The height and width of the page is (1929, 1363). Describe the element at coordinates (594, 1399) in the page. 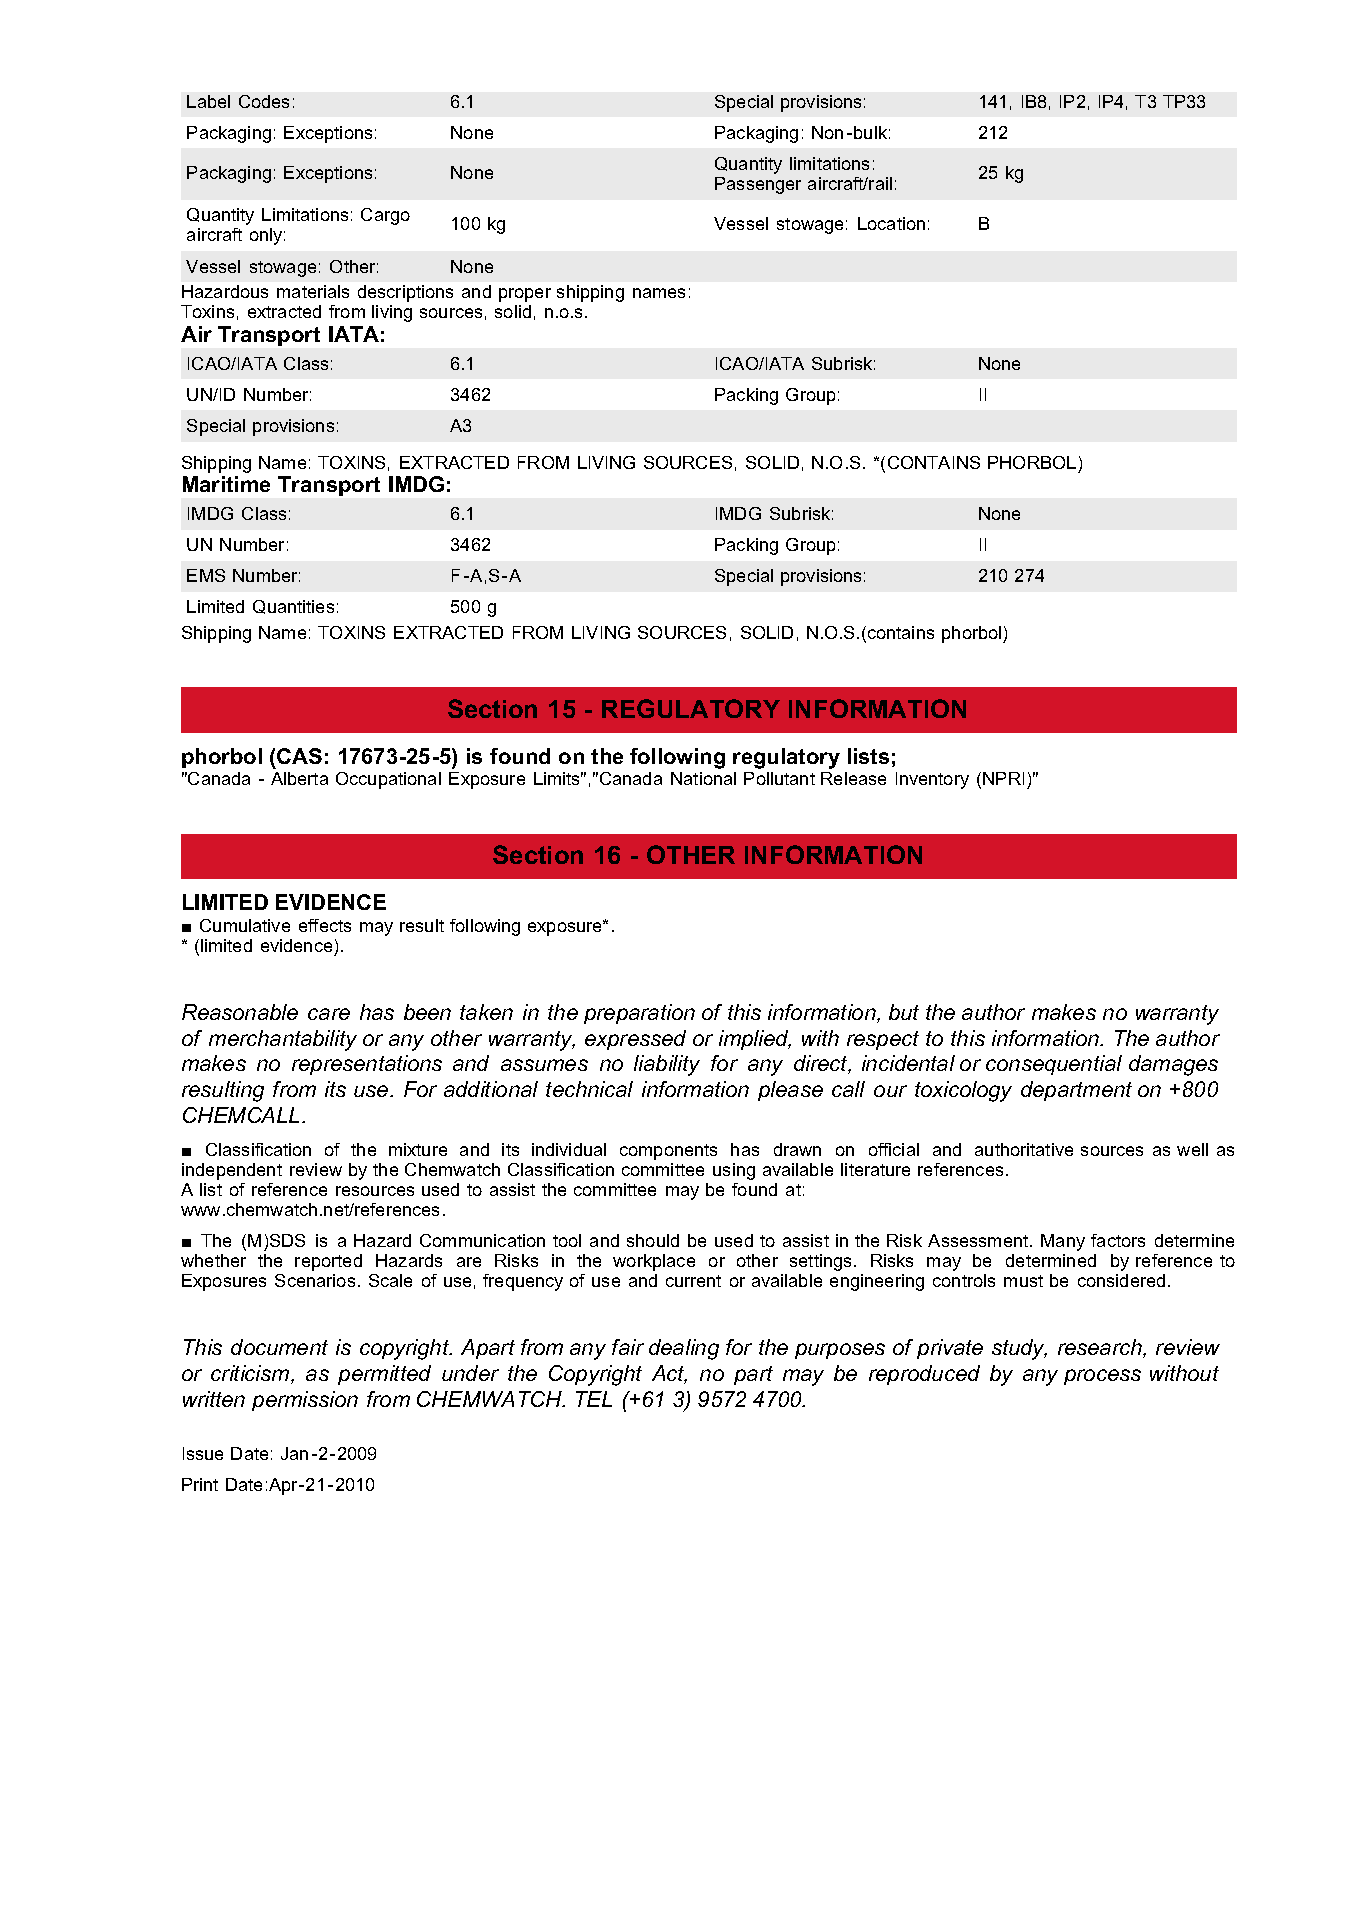

I see `TEL` at that location.
